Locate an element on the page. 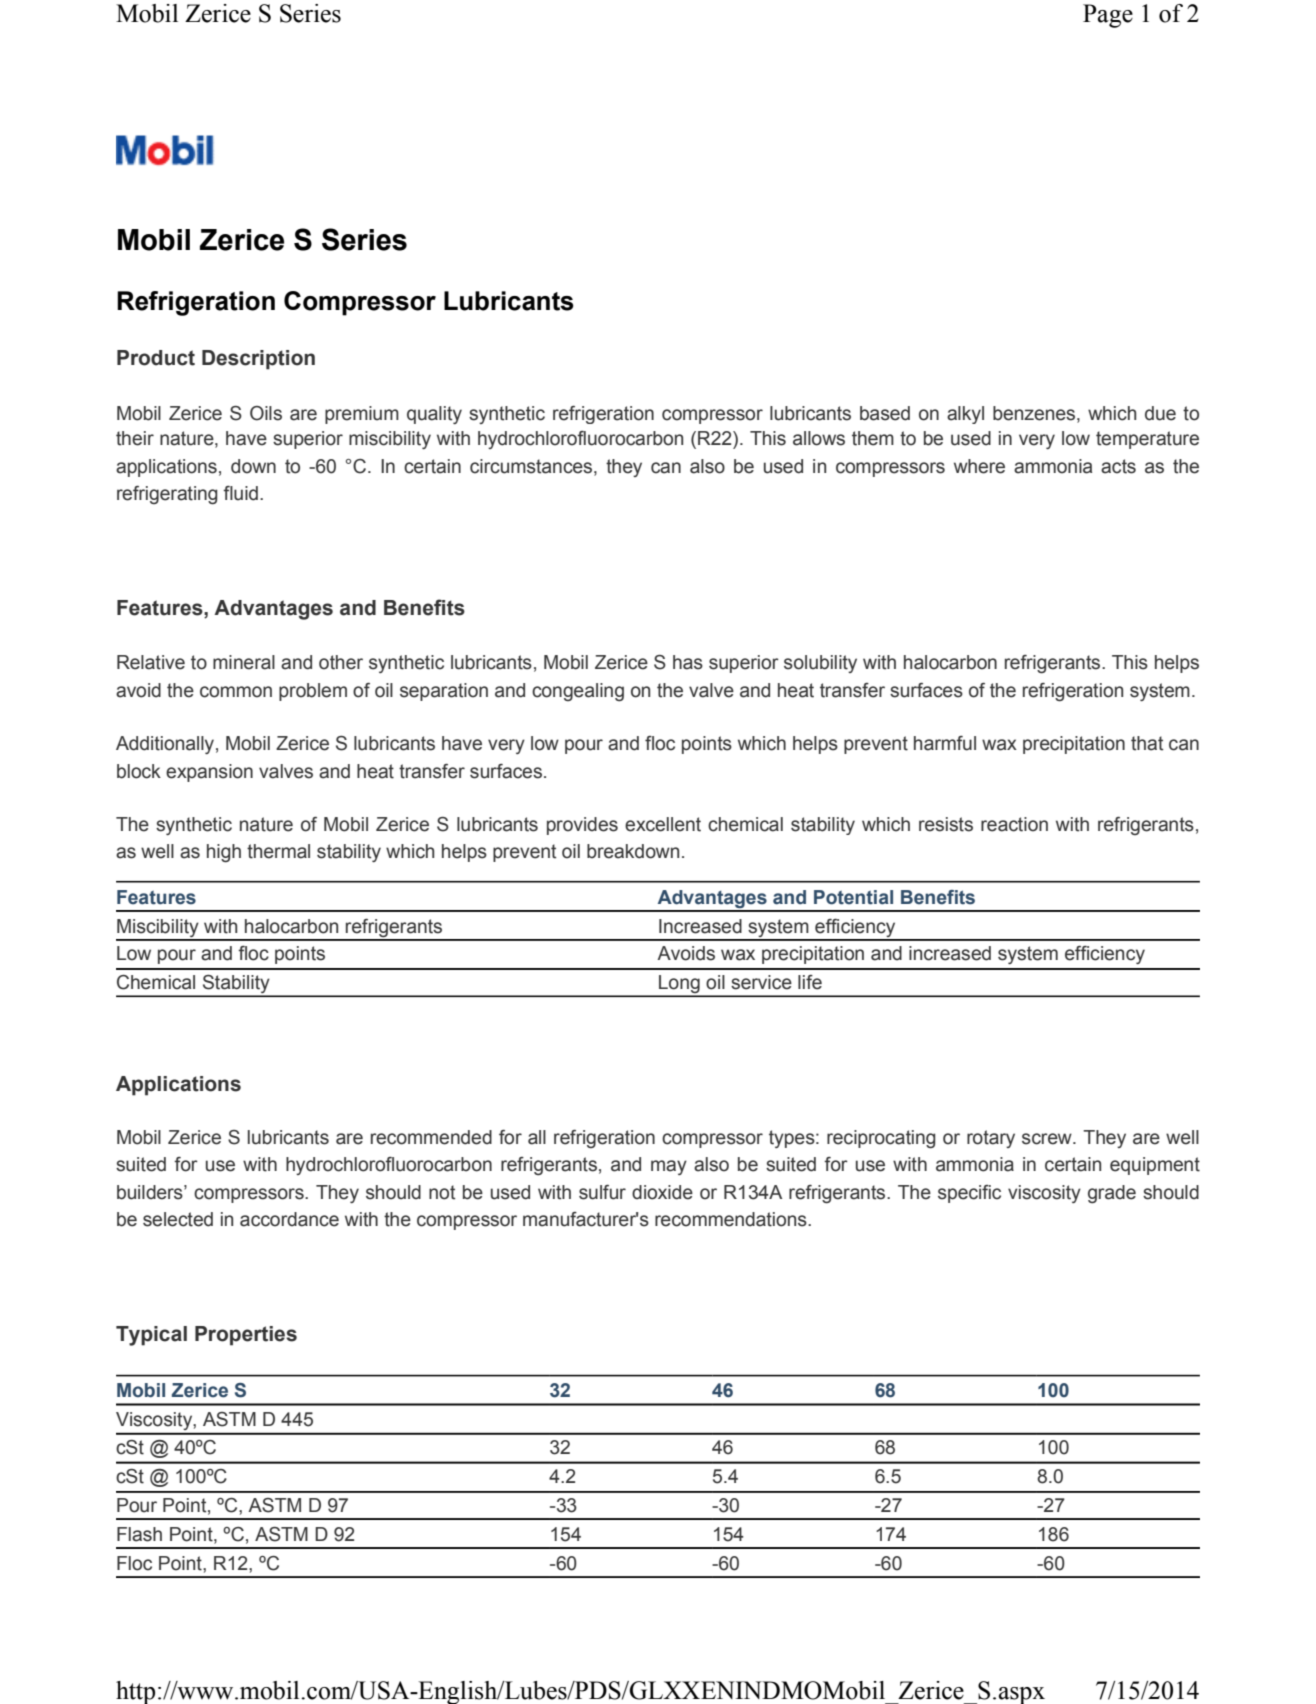 Image resolution: width=1316 pixels, height=1704 pixels. screw is located at coordinates (1048, 1139).
